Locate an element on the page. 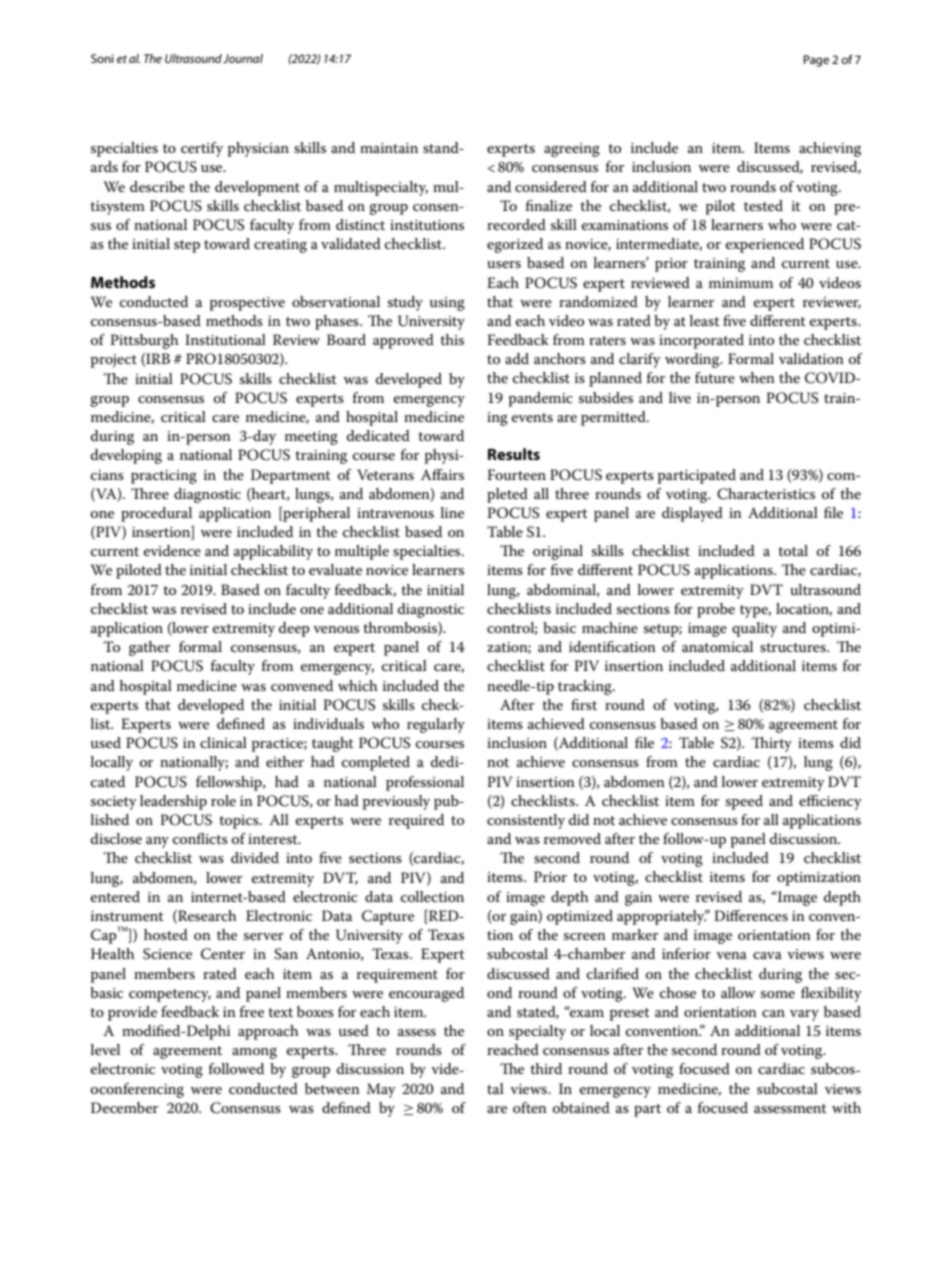  speed is located at coordinates (744, 802).
